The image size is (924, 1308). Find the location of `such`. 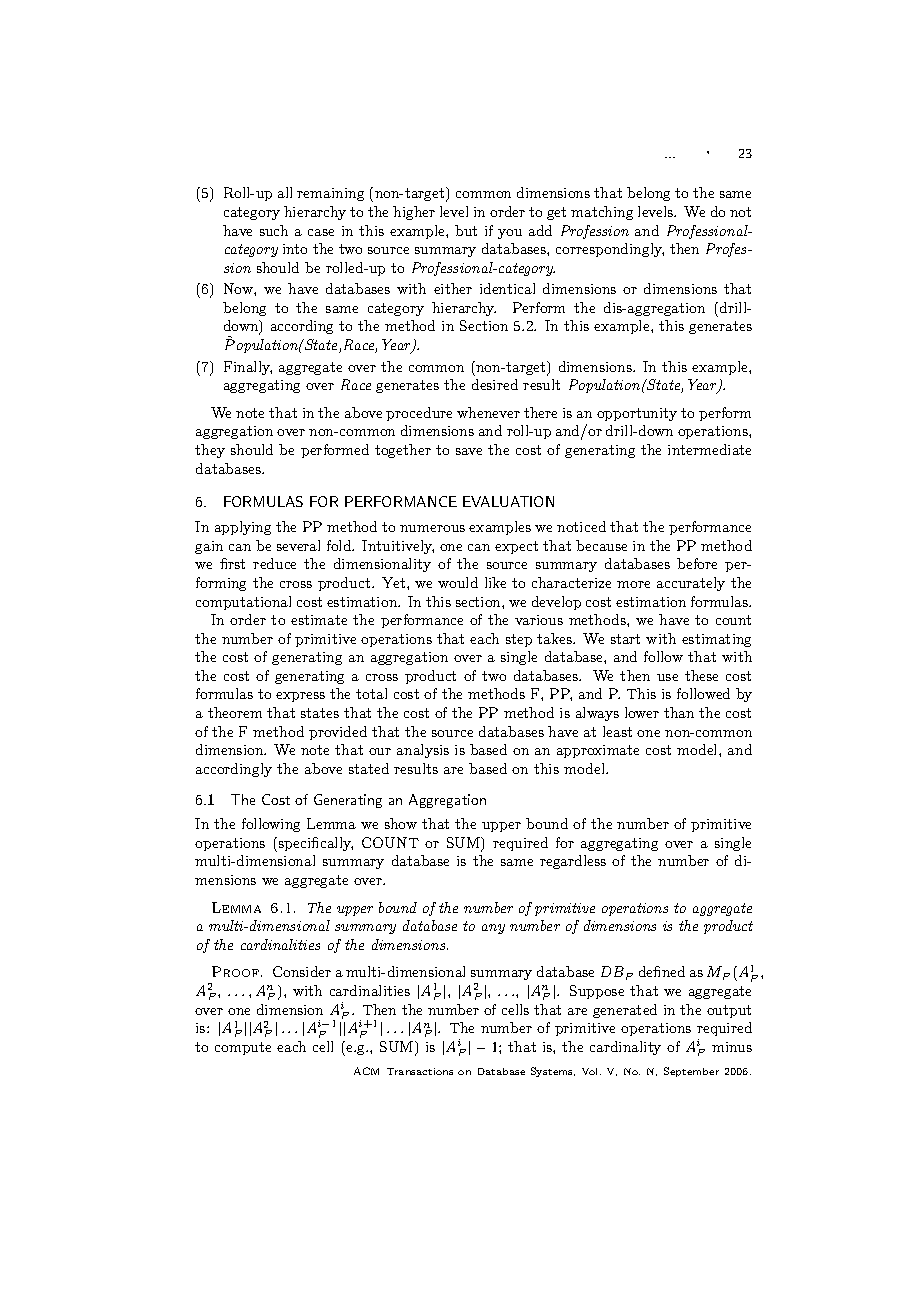

such is located at coordinates (274, 230).
